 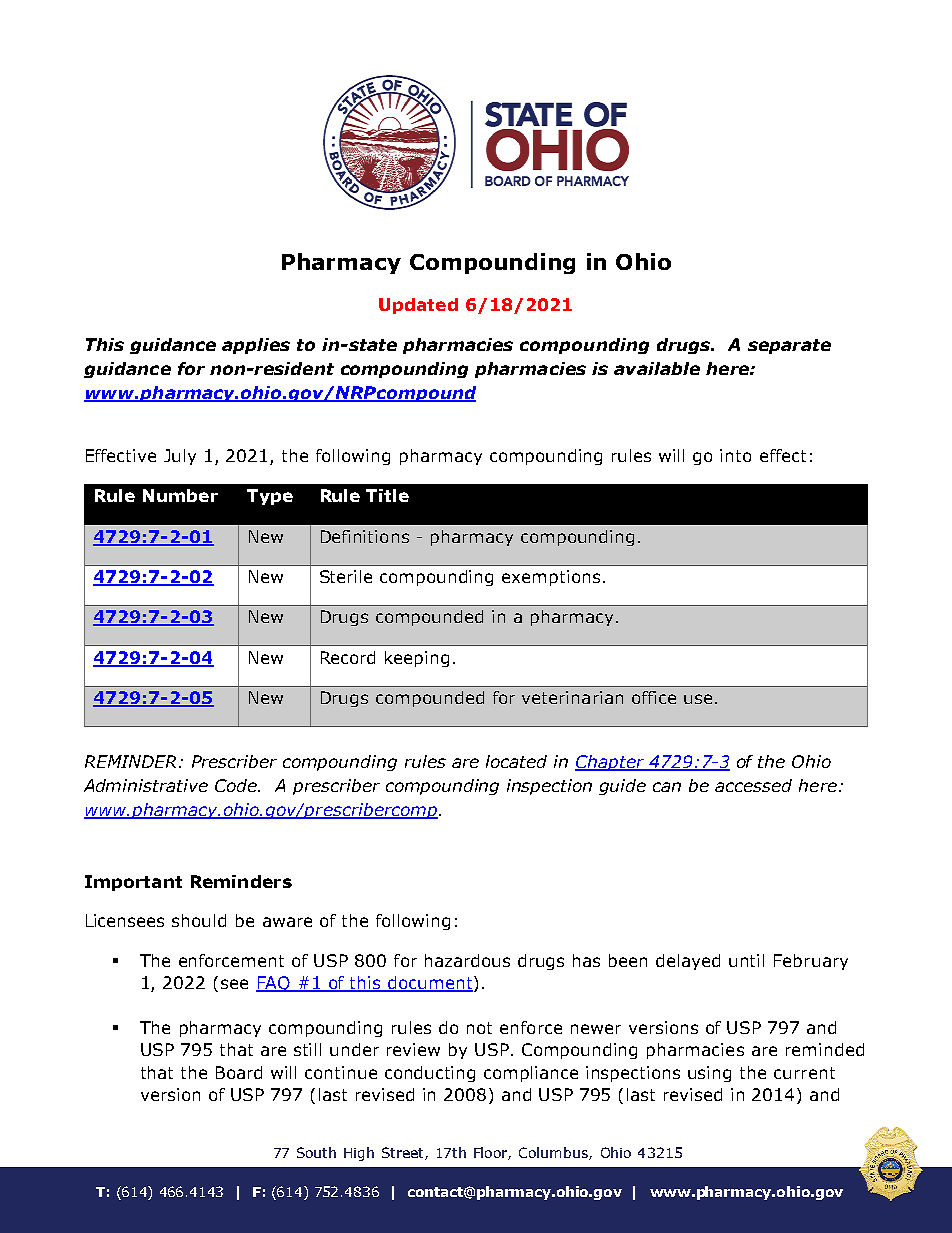 I want to click on use, so click(x=698, y=699).
